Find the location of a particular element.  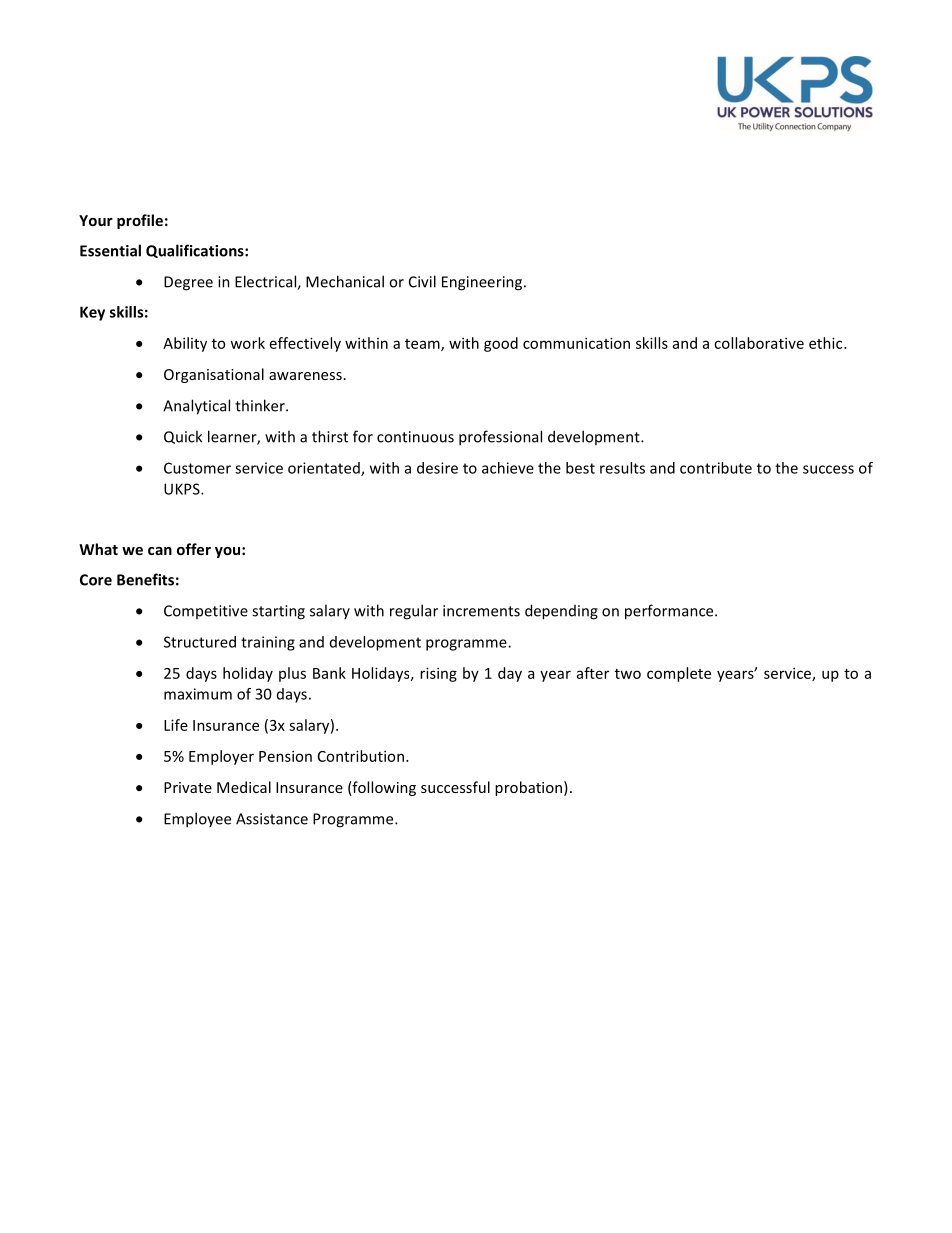

contribute is located at coordinates (716, 468).
